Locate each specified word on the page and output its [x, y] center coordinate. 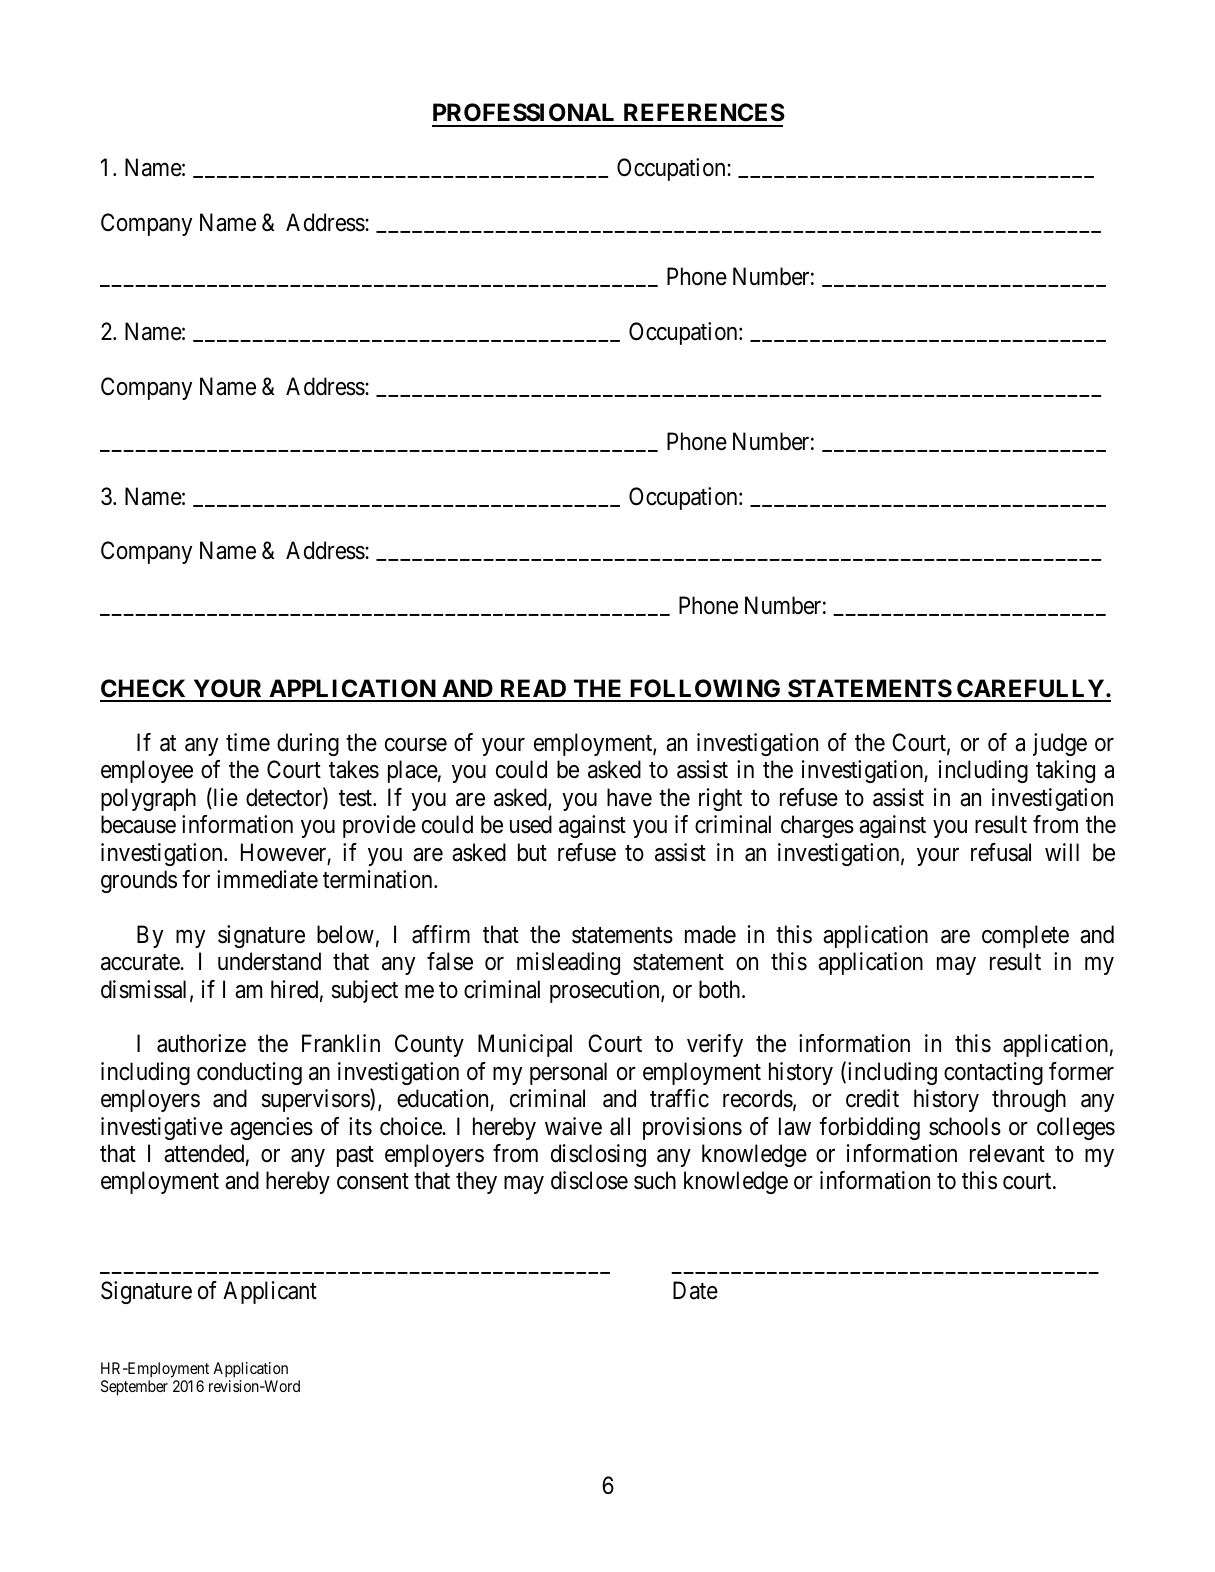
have [629, 797]
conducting [249, 1073]
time [248, 742]
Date [695, 1290]
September [134, 1388]
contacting [993, 1073]
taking [1065, 771]
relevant [1007, 1153]
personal [568, 1073]
